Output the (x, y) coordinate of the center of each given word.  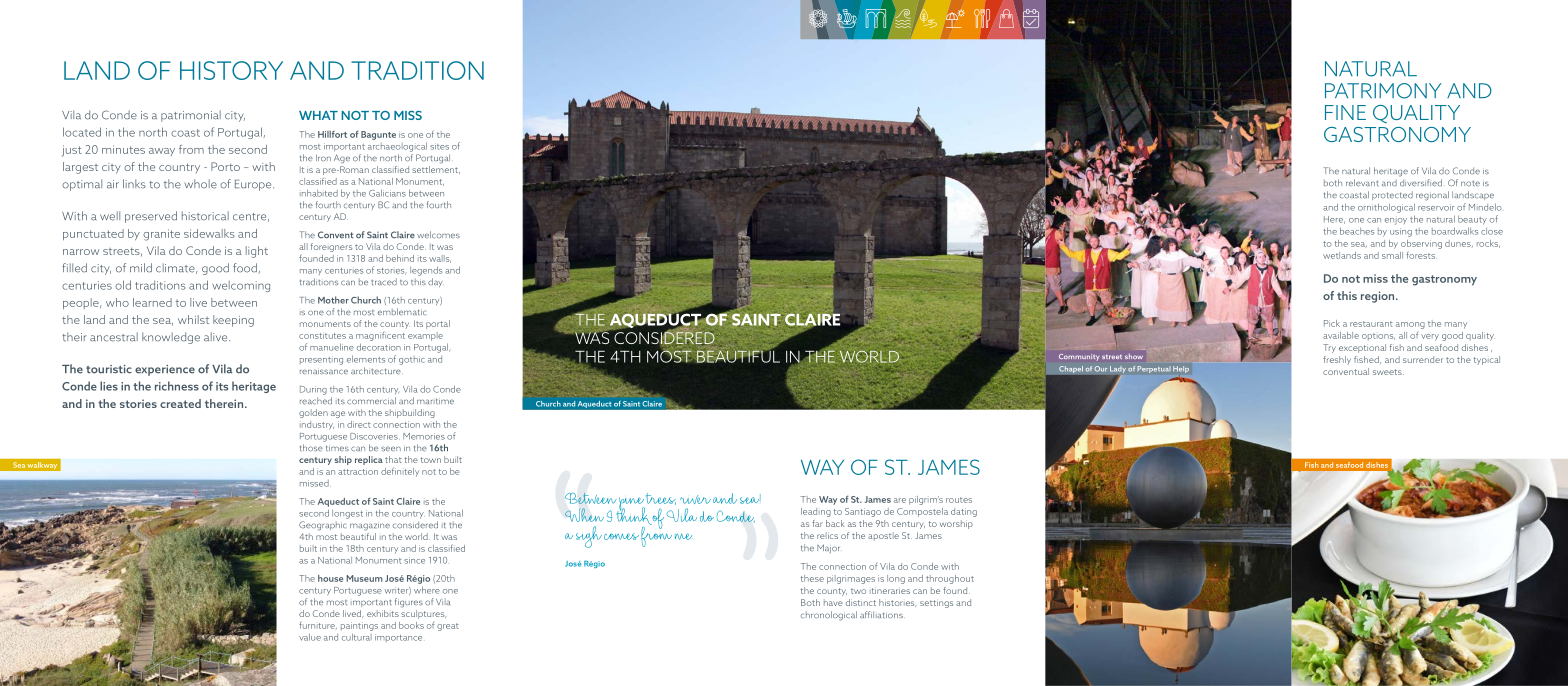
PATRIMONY (1383, 91)
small (1392, 255)
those (311, 448)
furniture (318, 625)
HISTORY (231, 70)
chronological (829, 616)
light (257, 252)
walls (440, 259)
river (695, 499)
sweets (1388, 372)
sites (439, 146)
